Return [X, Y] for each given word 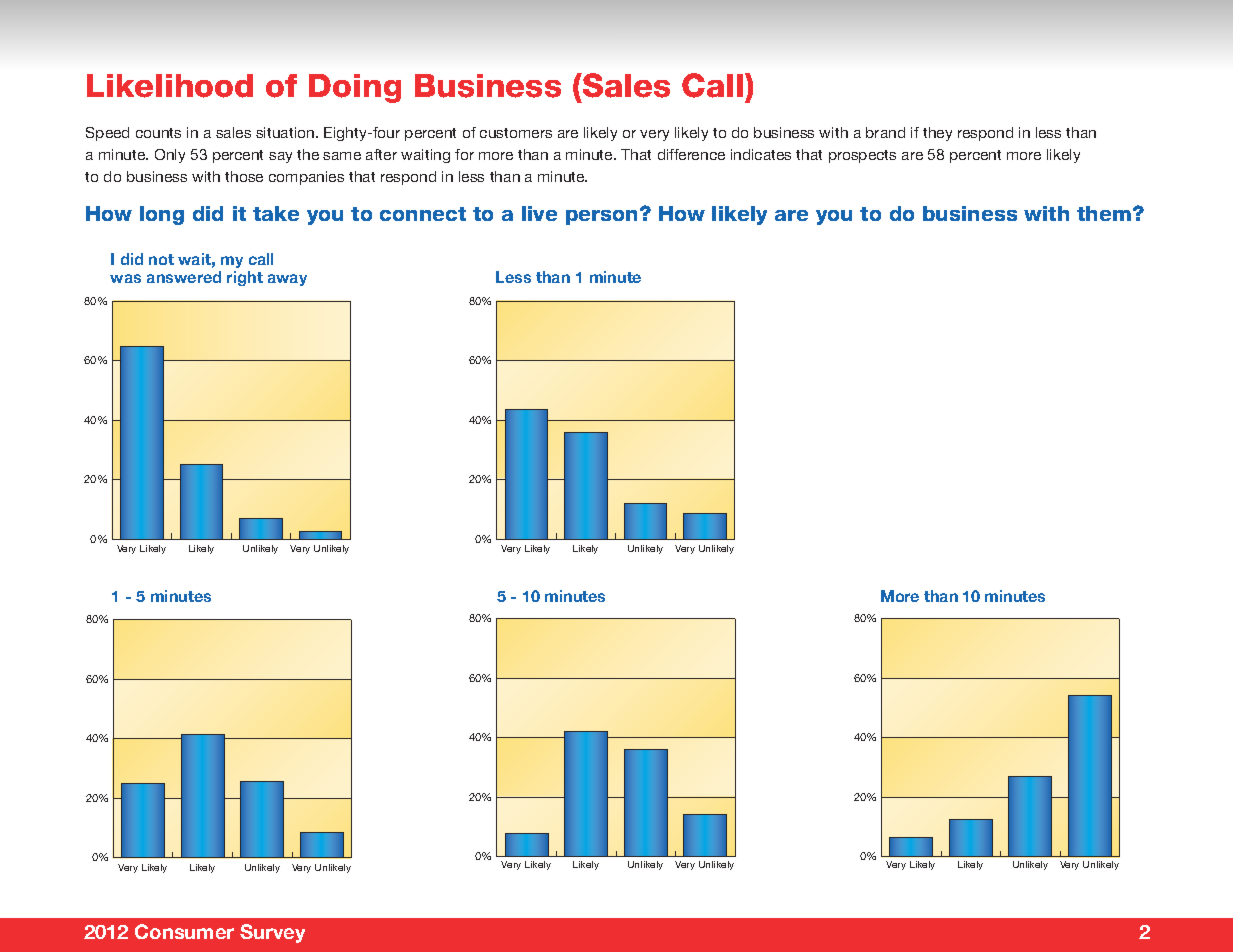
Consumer [184, 931]
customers [516, 133]
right [245, 278]
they [937, 134]
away [287, 280]
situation [286, 132]
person [603, 216]
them [1104, 213]
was [125, 278]
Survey [272, 933]
